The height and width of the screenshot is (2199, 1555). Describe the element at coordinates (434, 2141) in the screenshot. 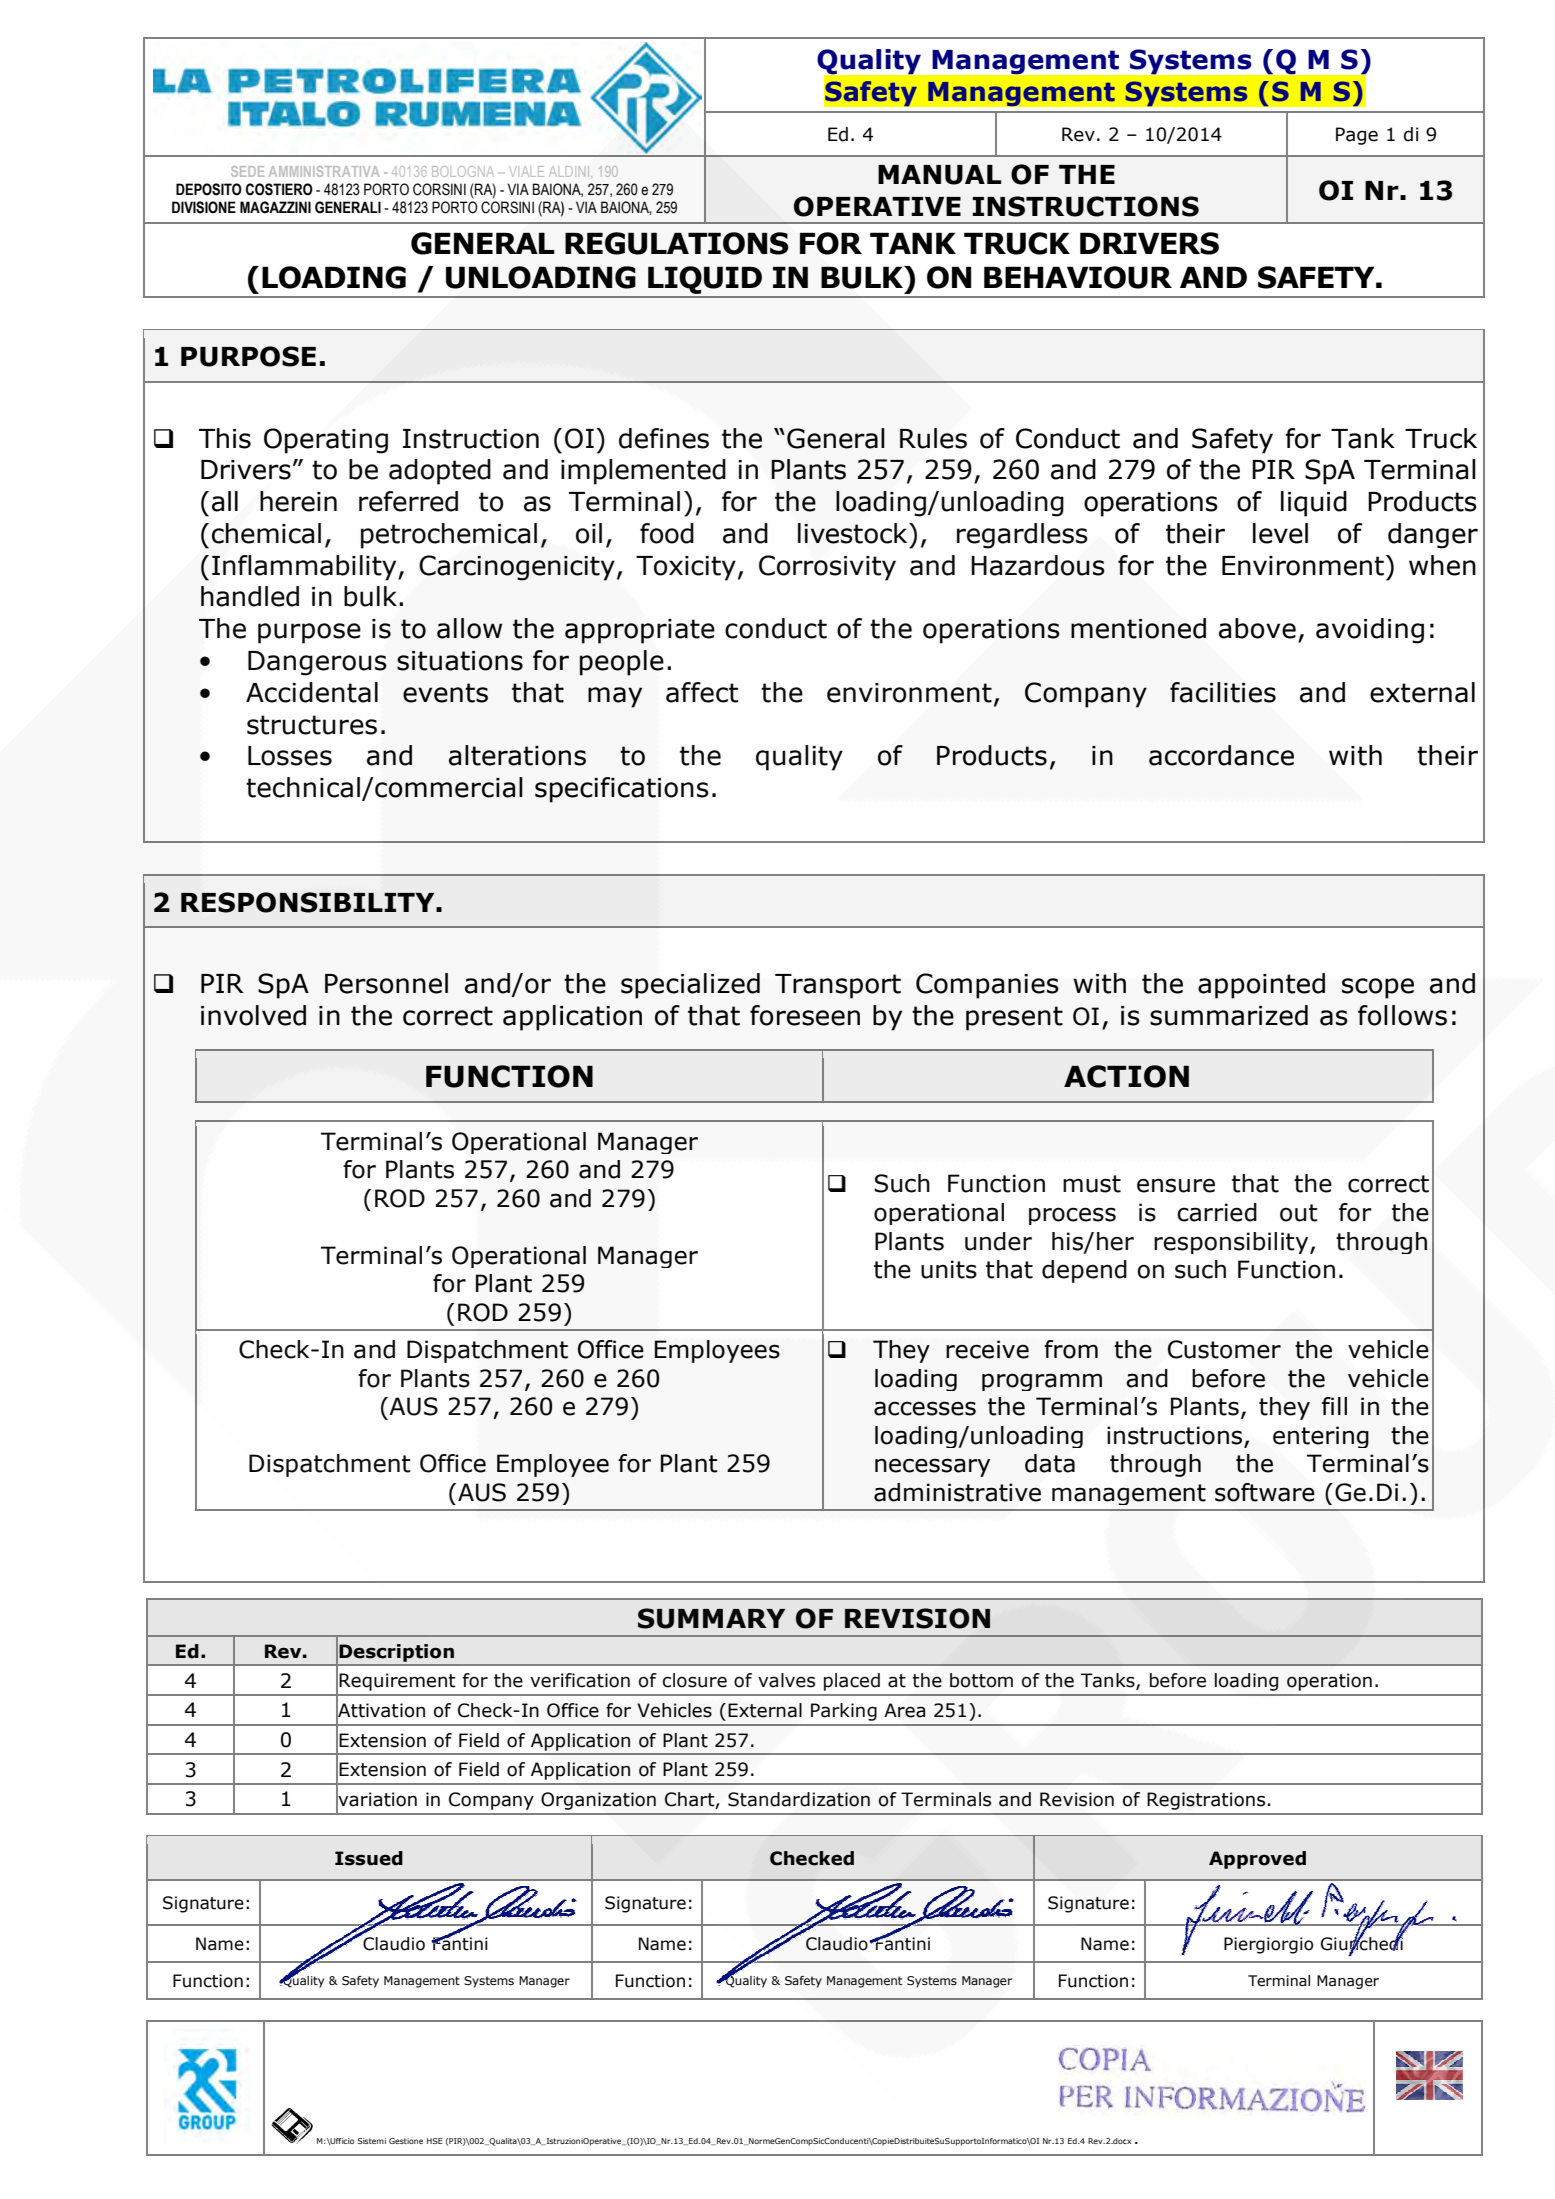

I see `HSE` at that location.
